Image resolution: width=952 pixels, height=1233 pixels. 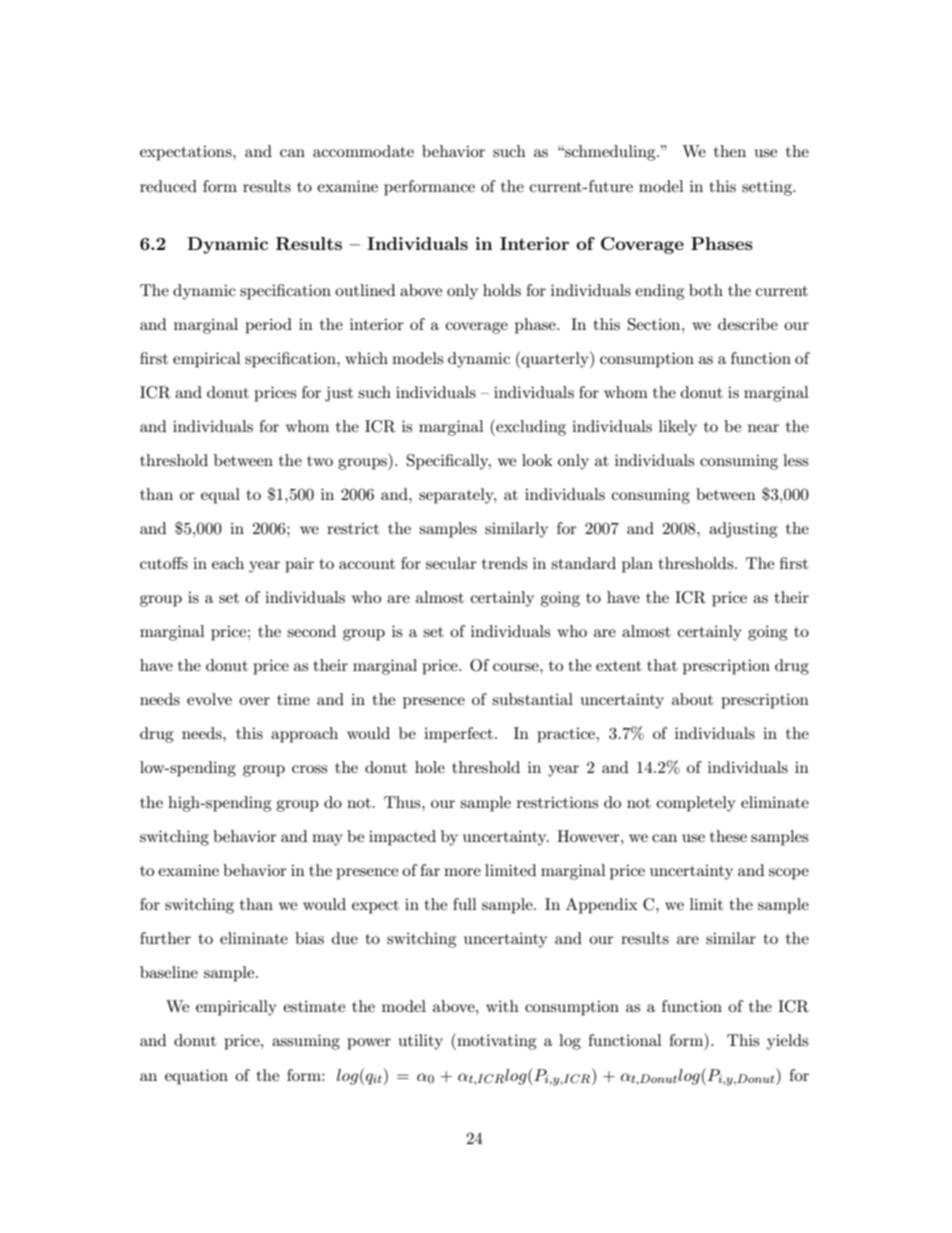 What do you see at coordinates (363, 151) in the screenshot?
I see `accommodate` at bounding box center [363, 151].
